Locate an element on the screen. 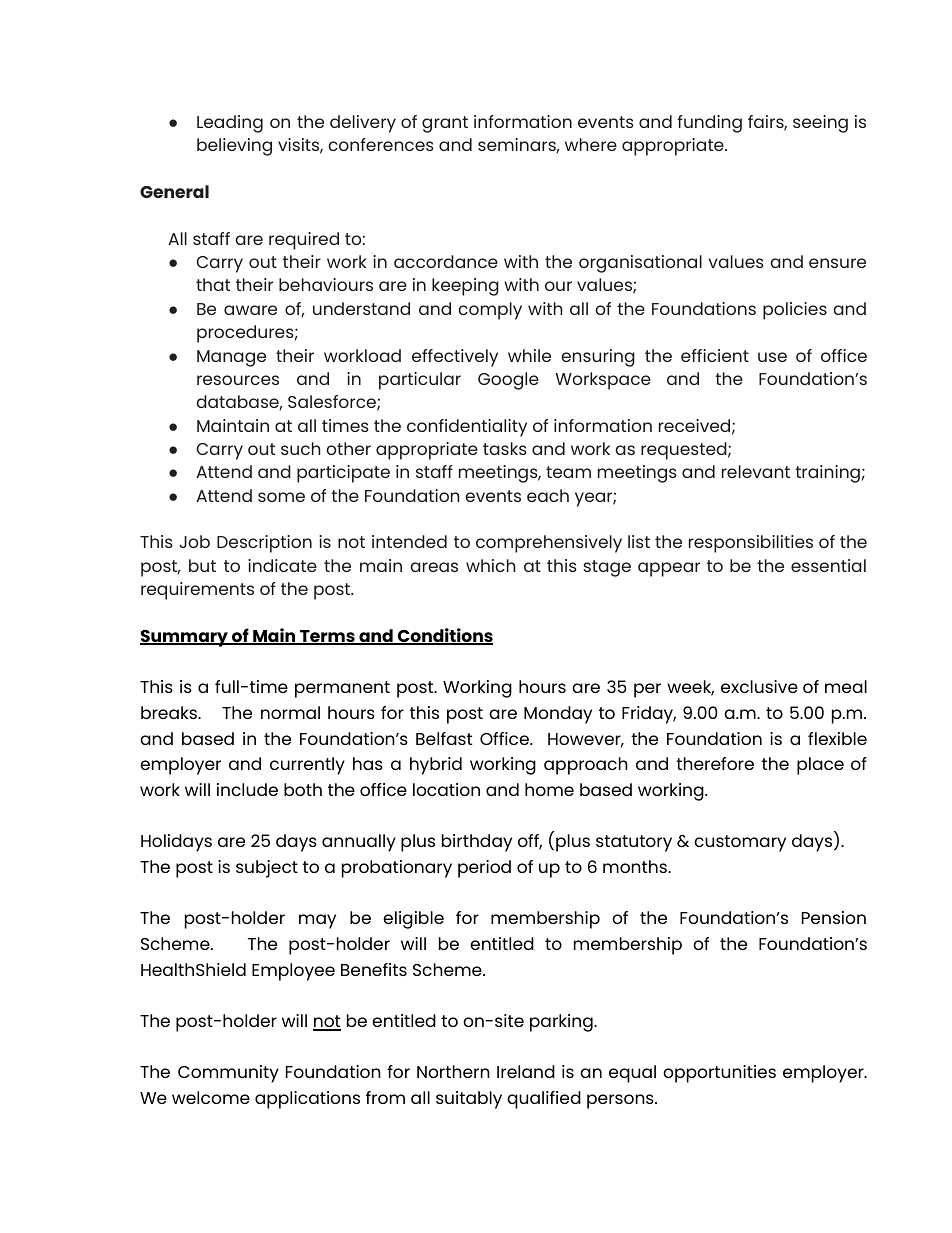  funding is located at coordinates (709, 124).
